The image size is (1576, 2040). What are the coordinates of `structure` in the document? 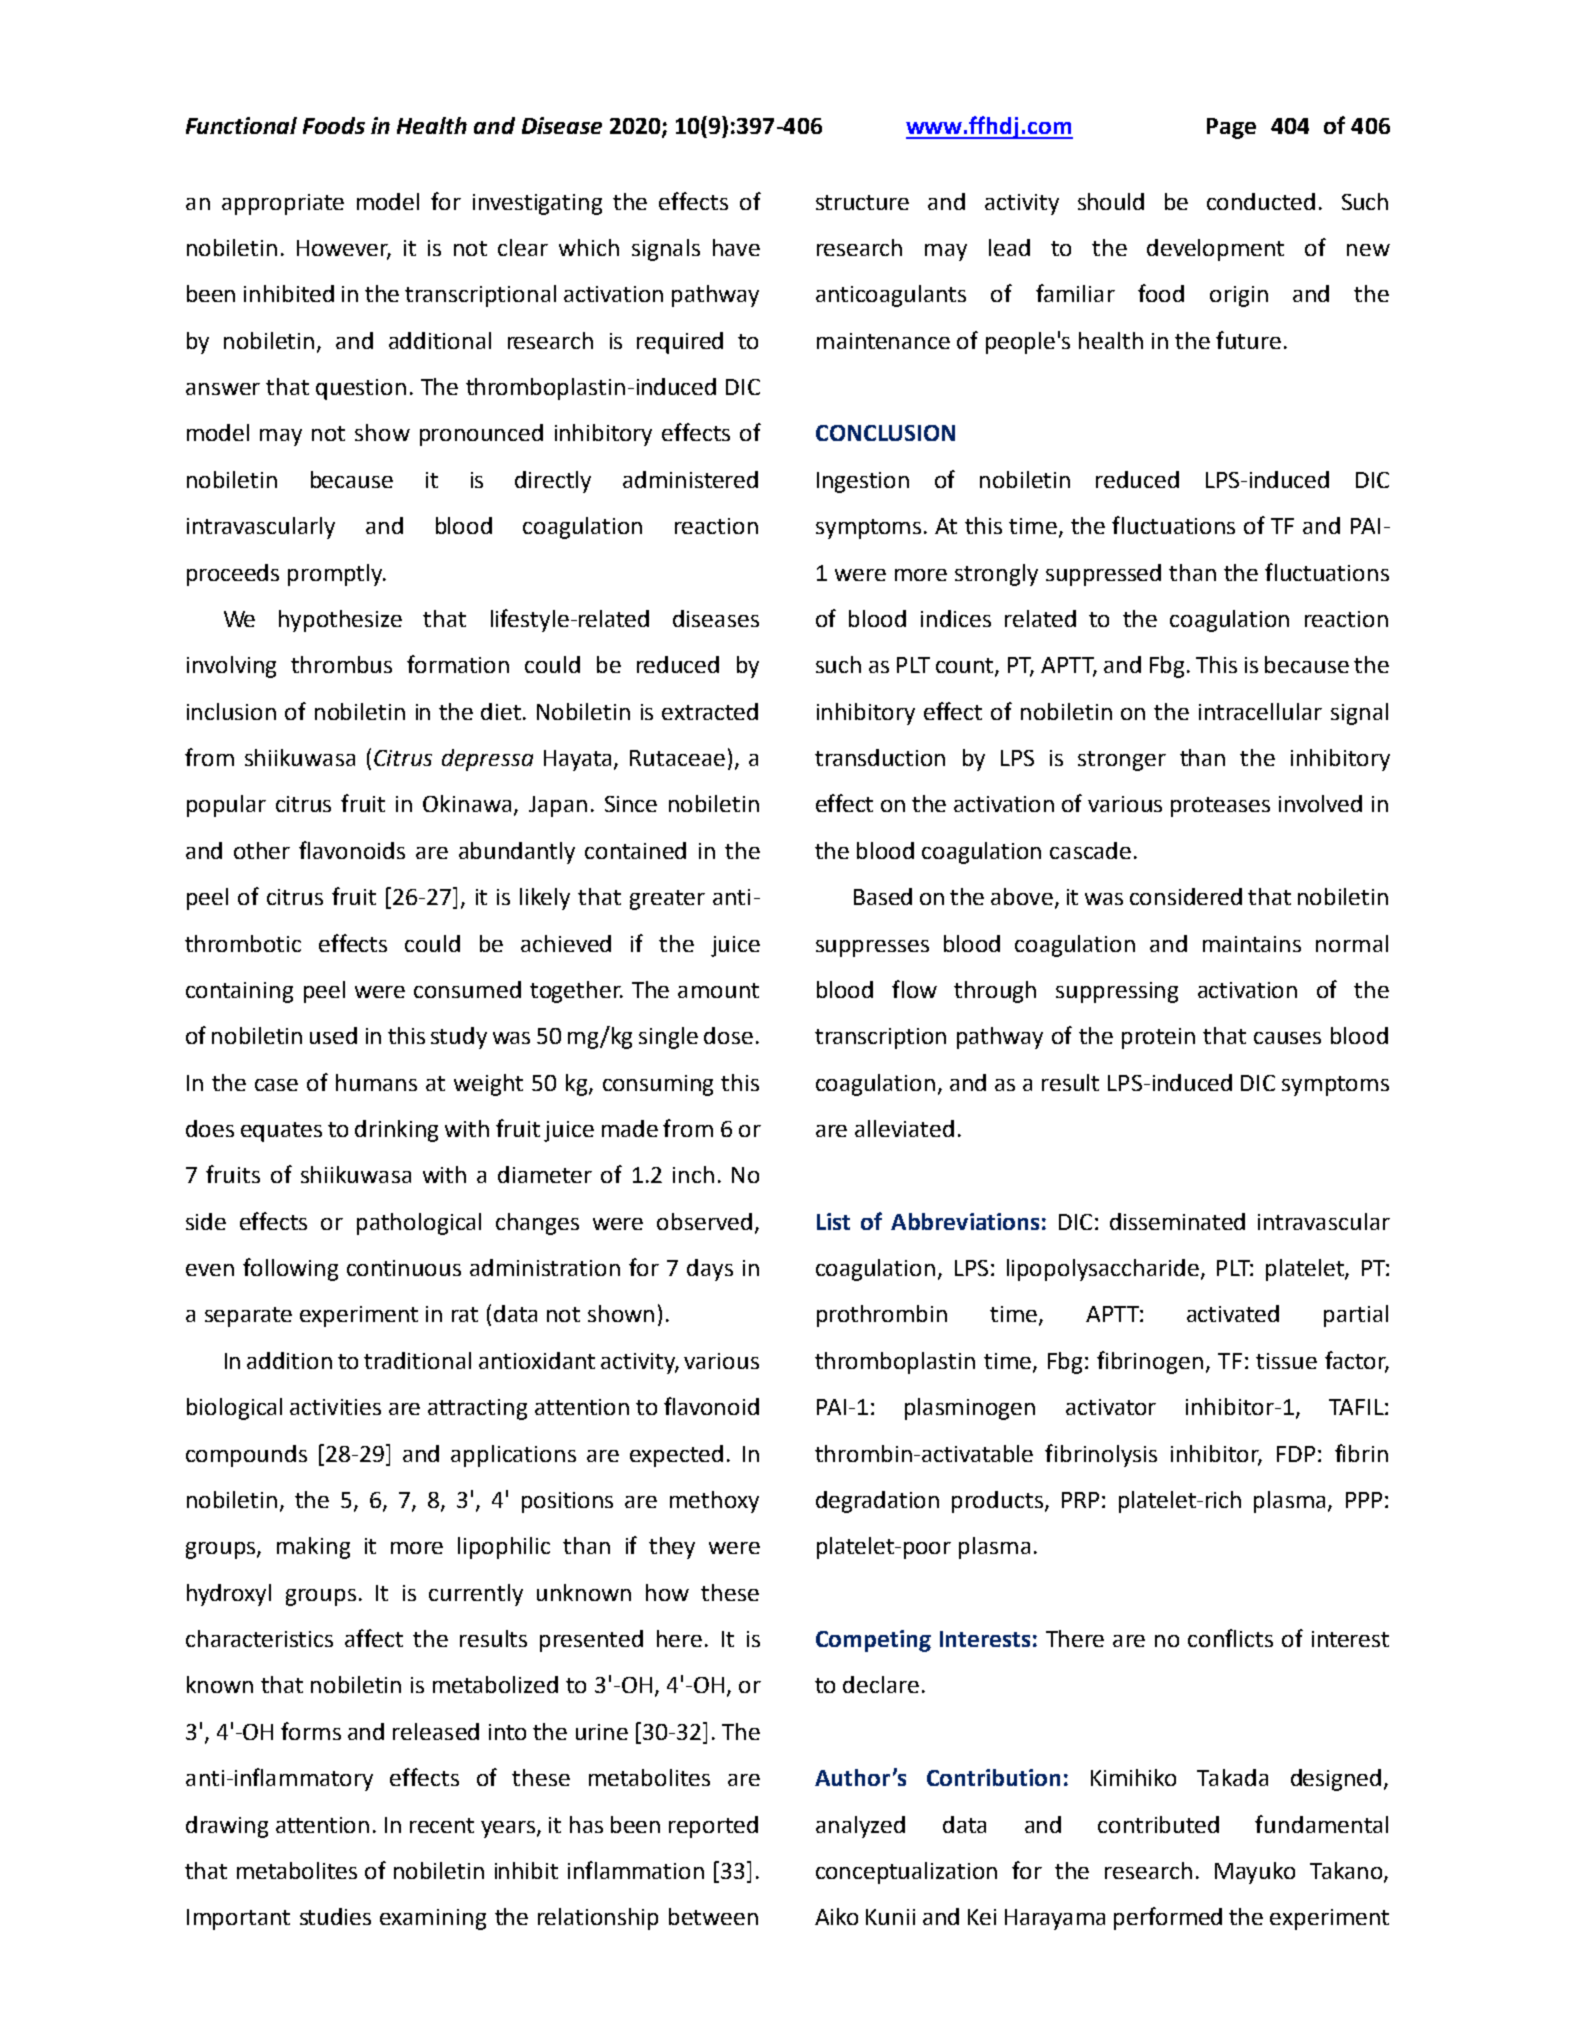 It's located at (862, 202).
